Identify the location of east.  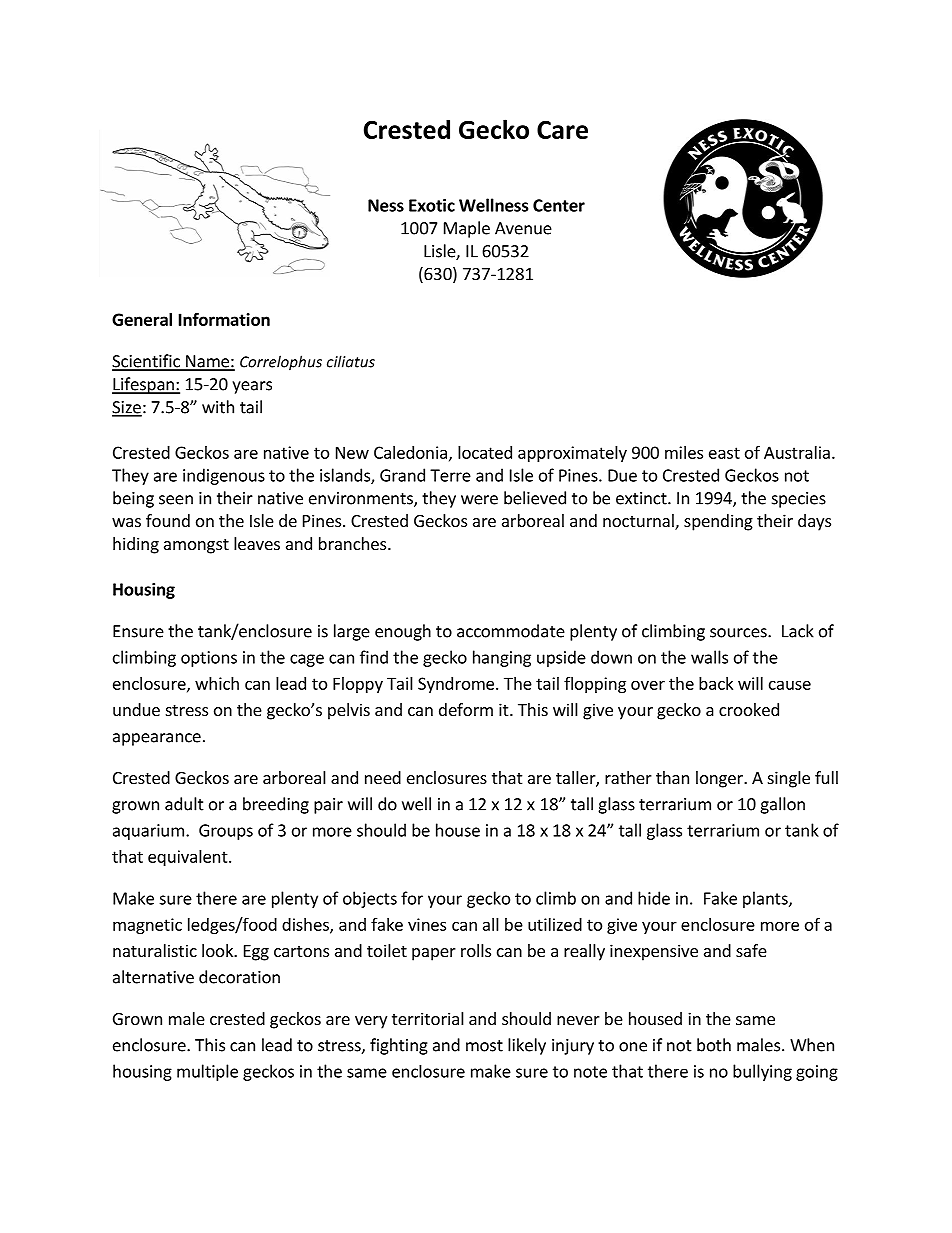
(724, 453).
